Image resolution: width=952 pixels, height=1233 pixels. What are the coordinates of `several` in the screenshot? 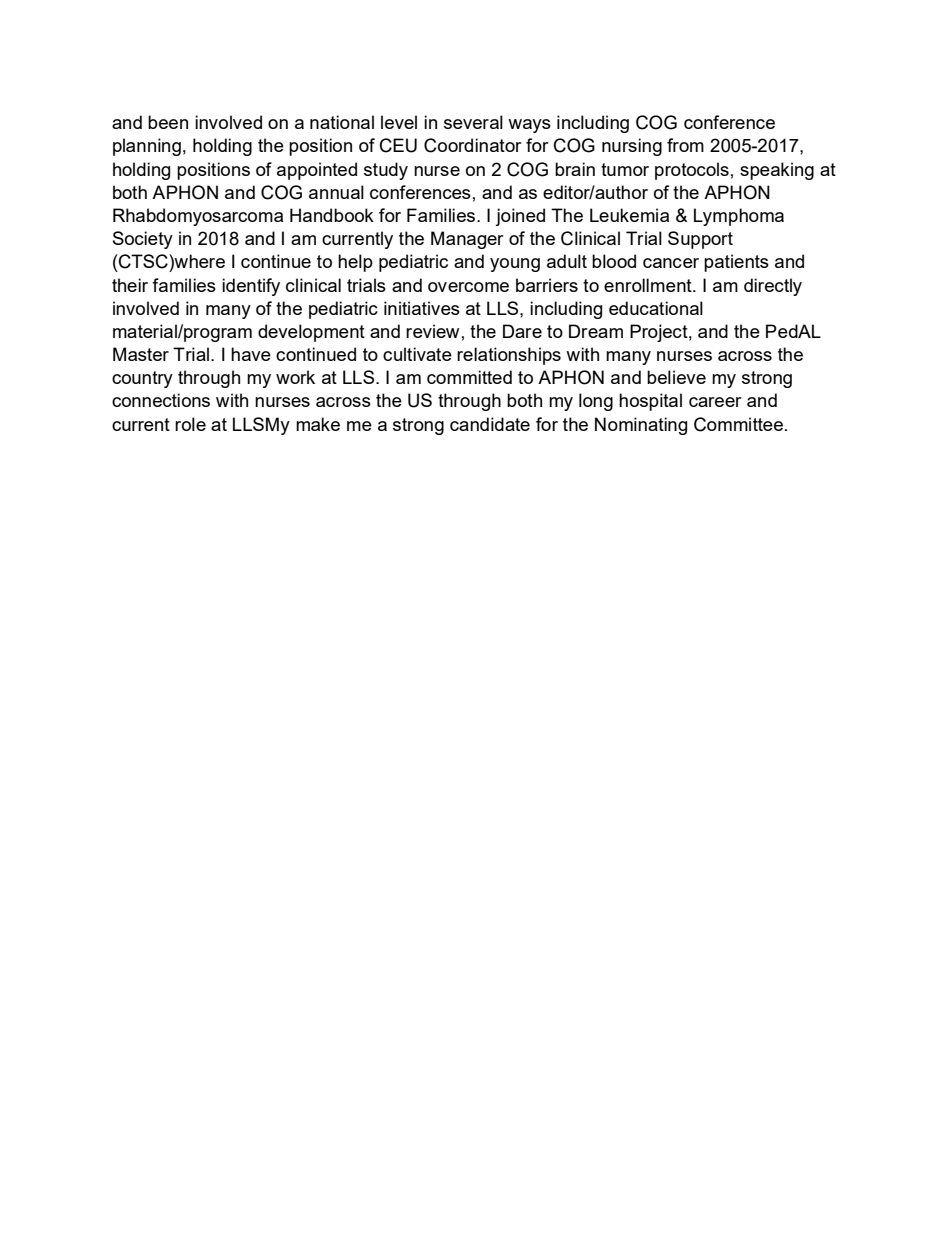 It's located at (473, 122).
